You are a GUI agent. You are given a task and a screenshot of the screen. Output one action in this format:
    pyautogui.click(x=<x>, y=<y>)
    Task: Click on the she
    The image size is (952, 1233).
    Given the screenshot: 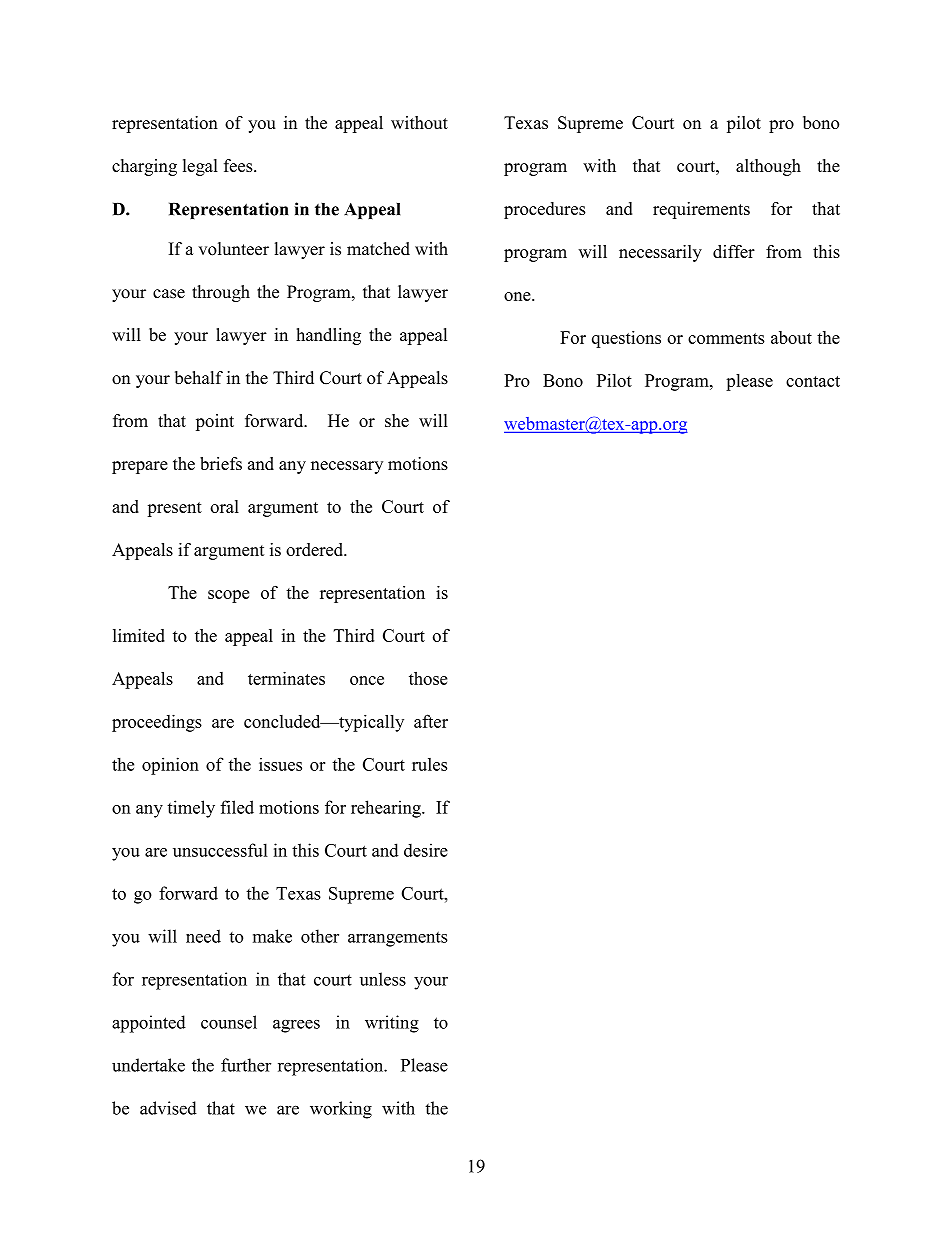 What is the action you would take?
    pyautogui.click(x=397, y=420)
